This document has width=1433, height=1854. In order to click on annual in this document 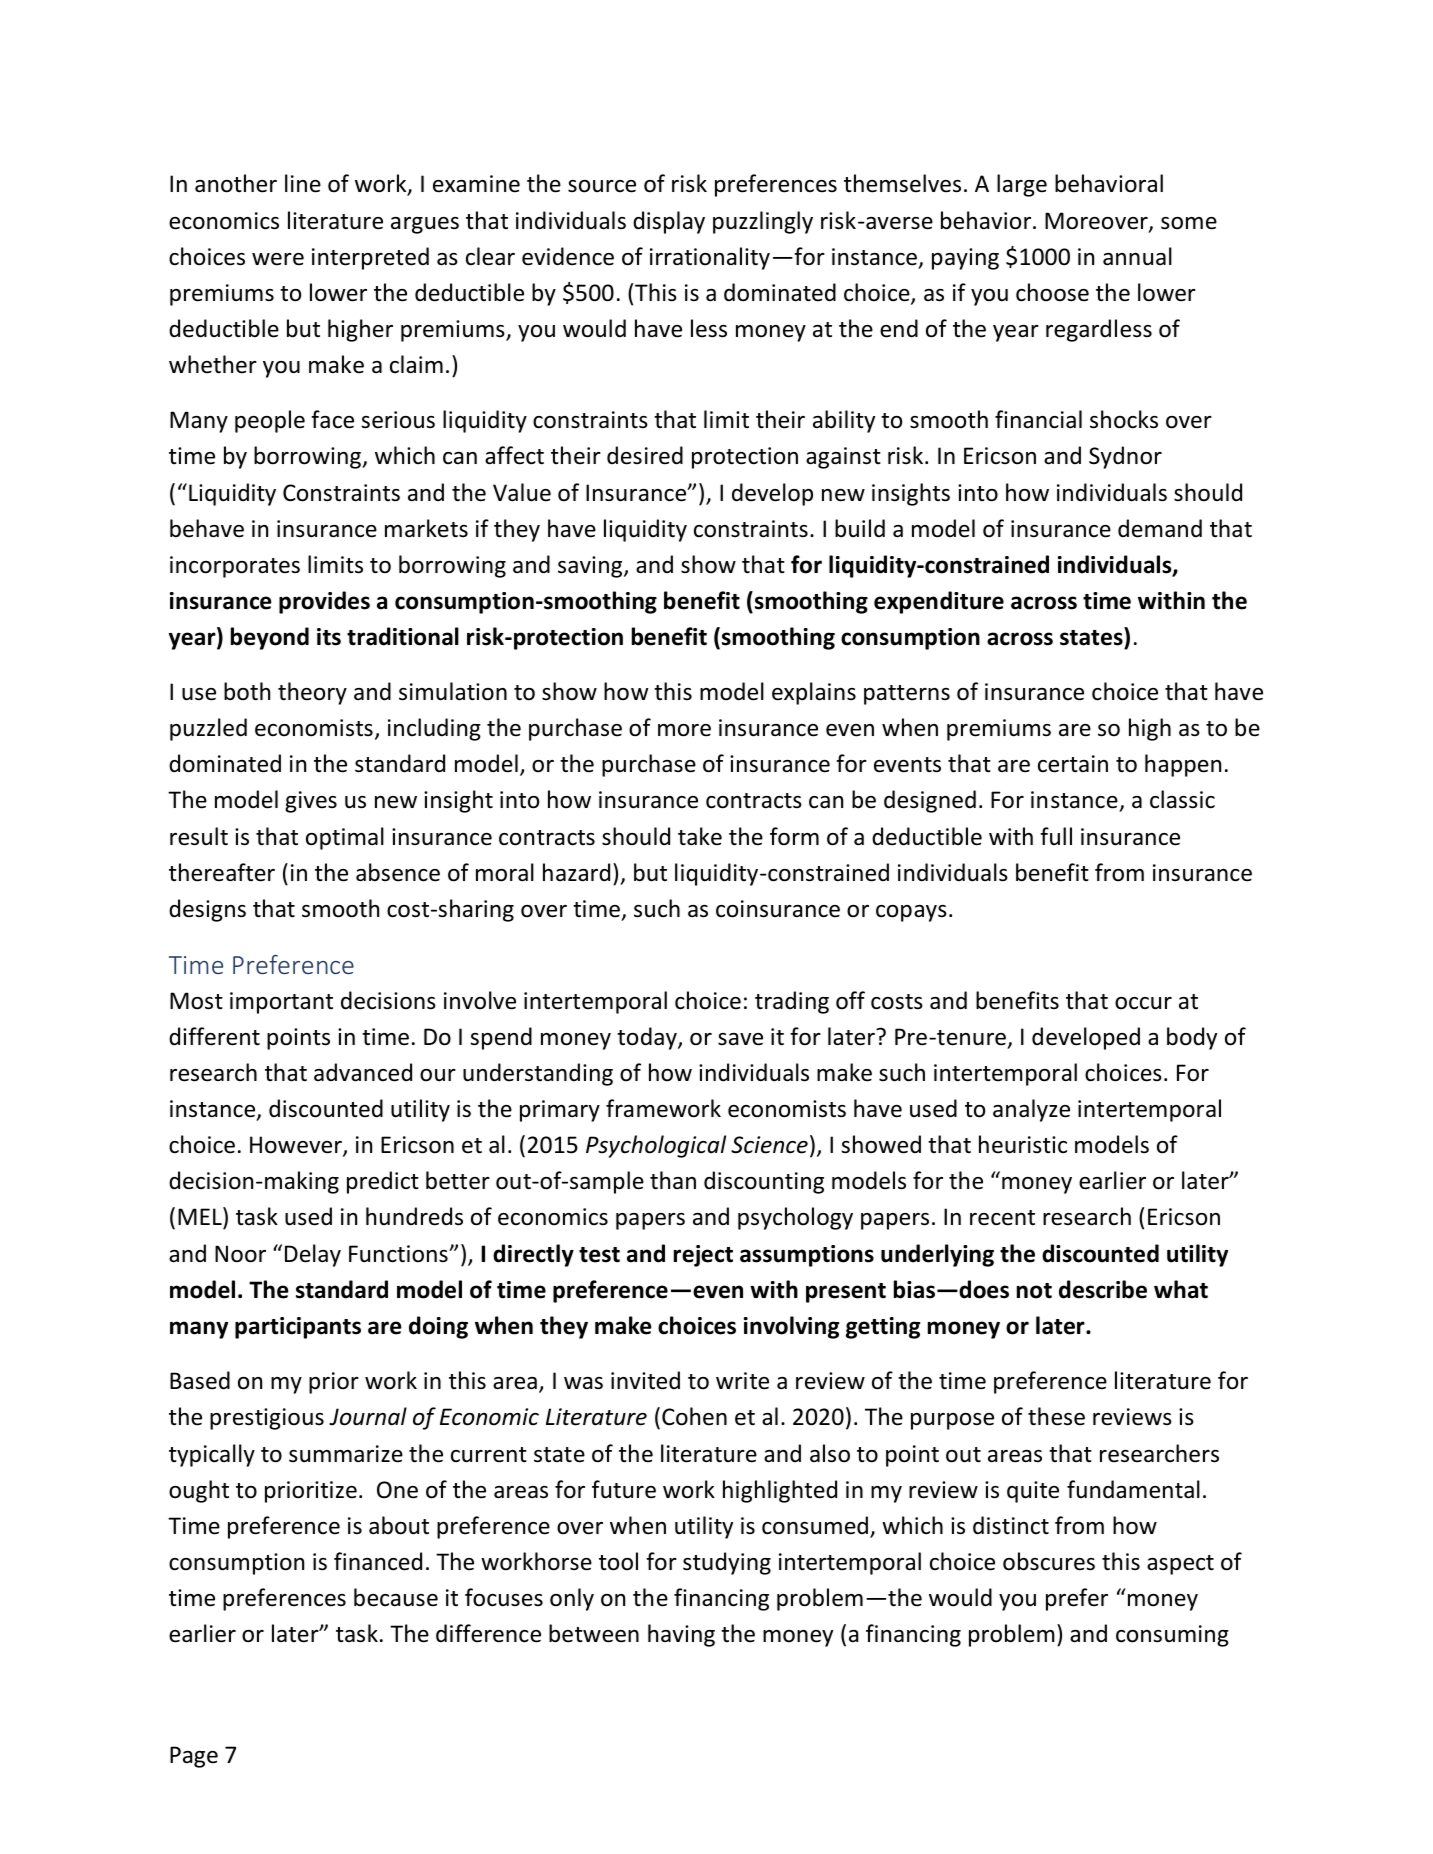, I will do `click(1137, 256)`.
